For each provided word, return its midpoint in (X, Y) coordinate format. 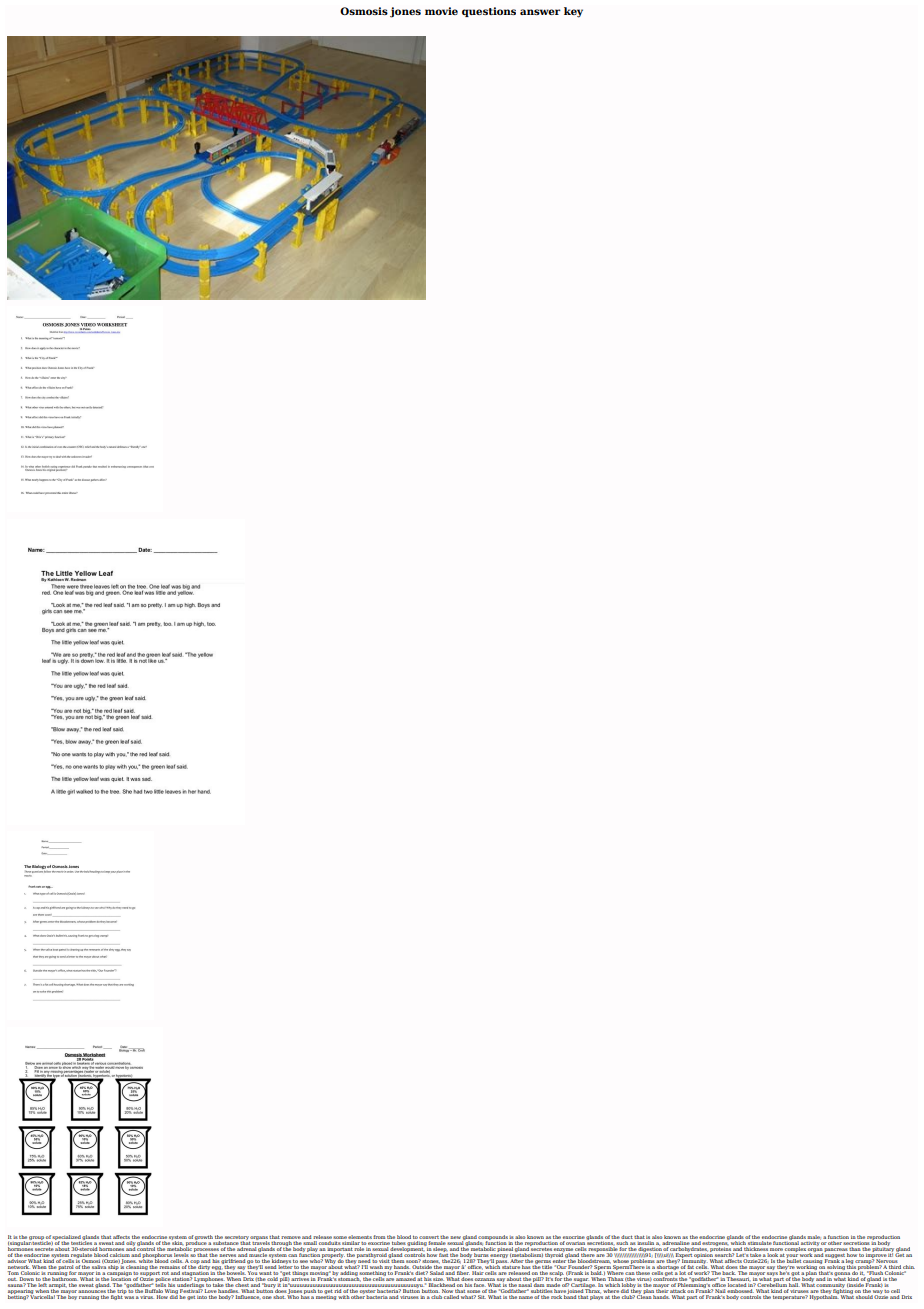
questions (489, 12)
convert (429, 1237)
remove (291, 1237)
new (455, 1237)
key (573, 12)
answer (540, 12)
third (895, 1265)
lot (683, 1271)
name (526, 1297)
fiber (462, 1271)
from (379, 1237)
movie (441, 11)
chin (909, 1267)
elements (360, 1237)
